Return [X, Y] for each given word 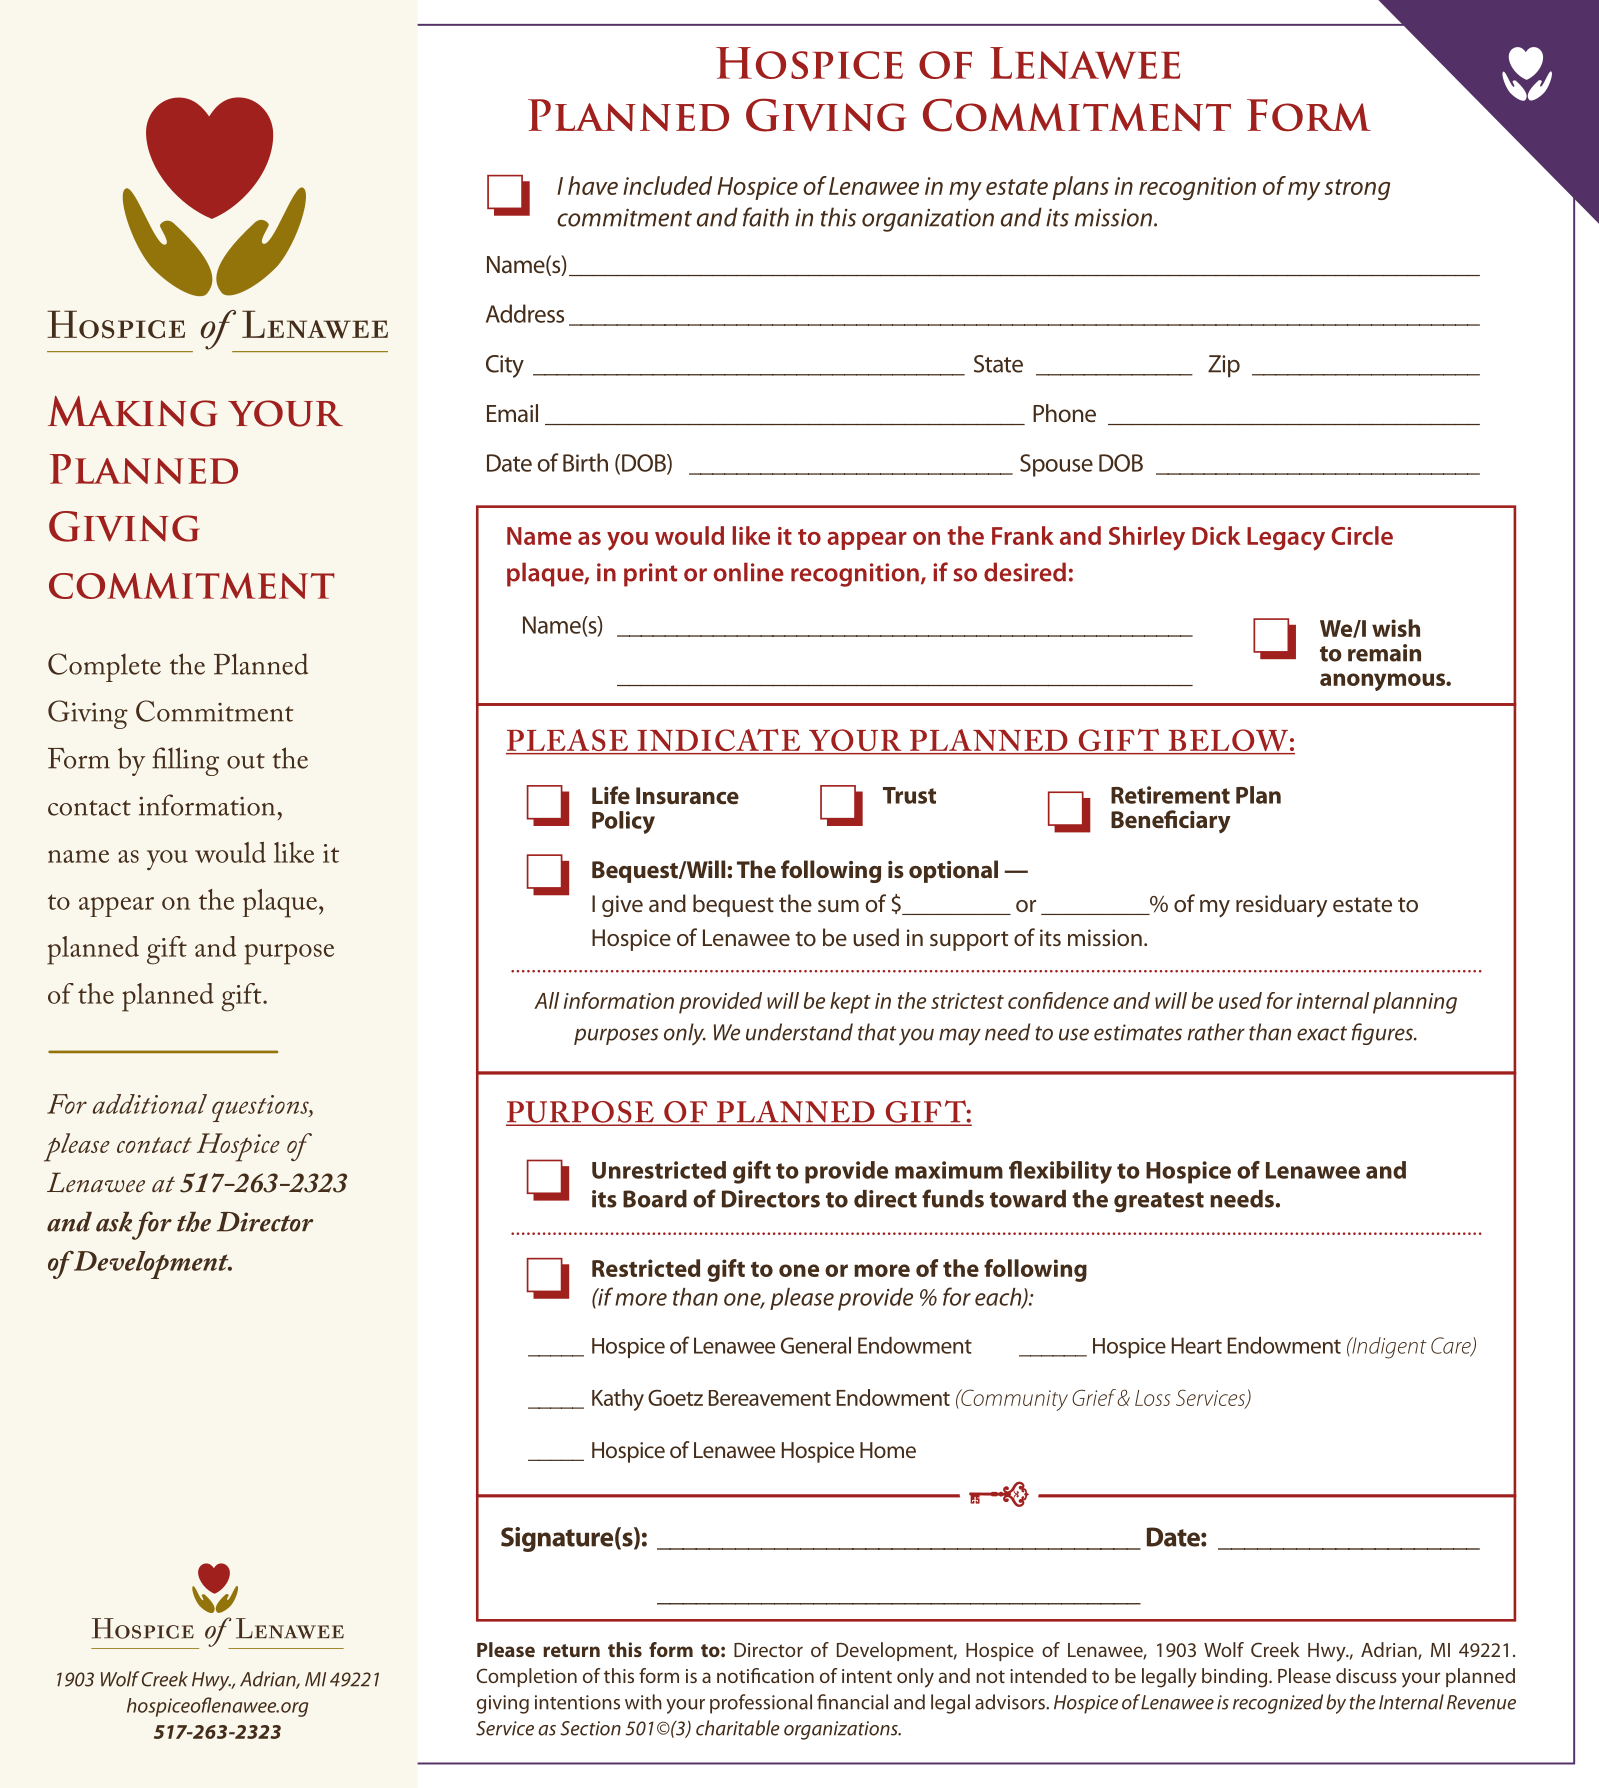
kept [850, 1003]
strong [1357, 189]
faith [766, 217]
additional [150, 1104]
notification [765, 1675]
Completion [527, 1677]
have [593, 185]
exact [1322, 1033]
